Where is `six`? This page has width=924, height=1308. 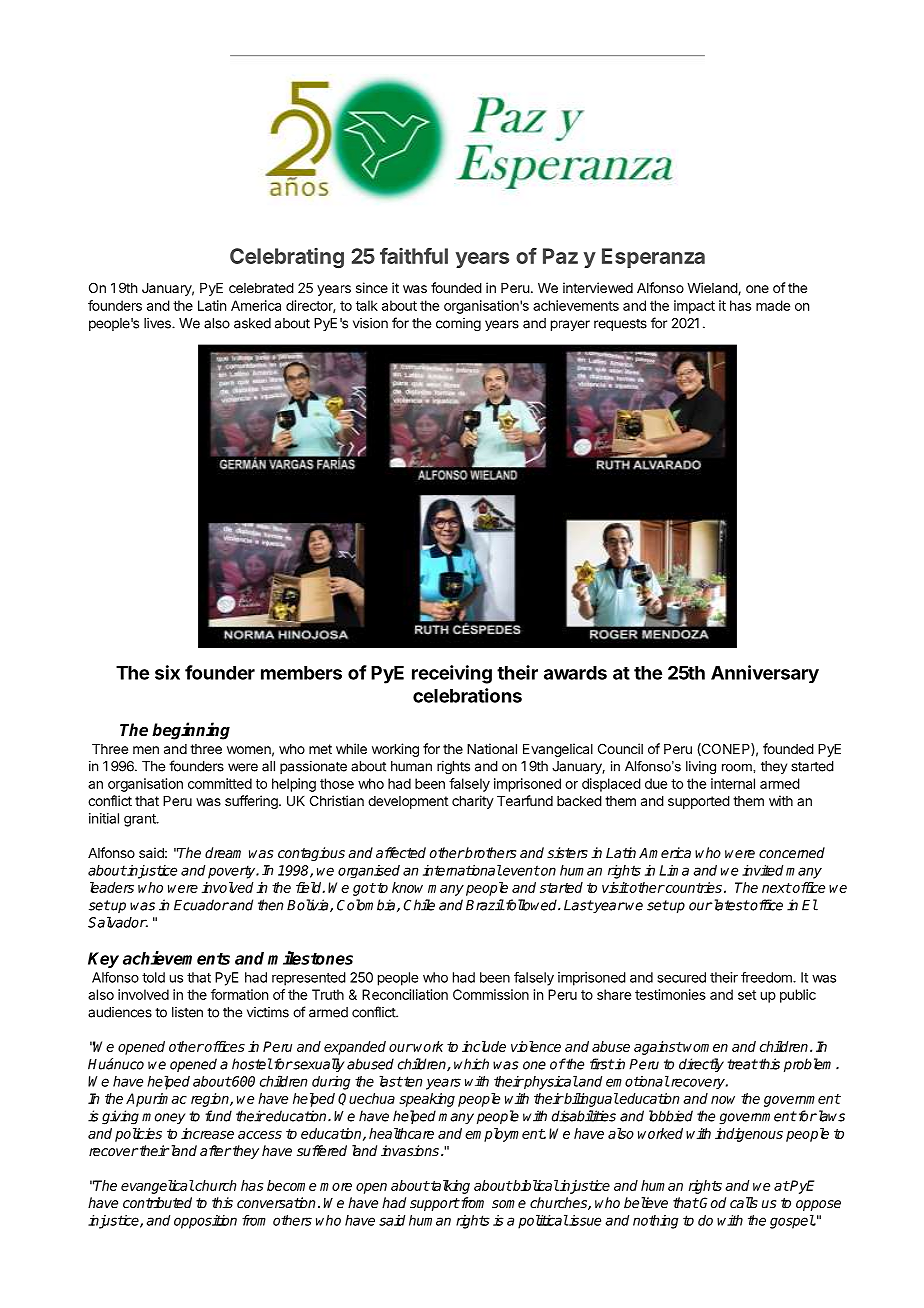
six is located at coordinates (167, 672).
